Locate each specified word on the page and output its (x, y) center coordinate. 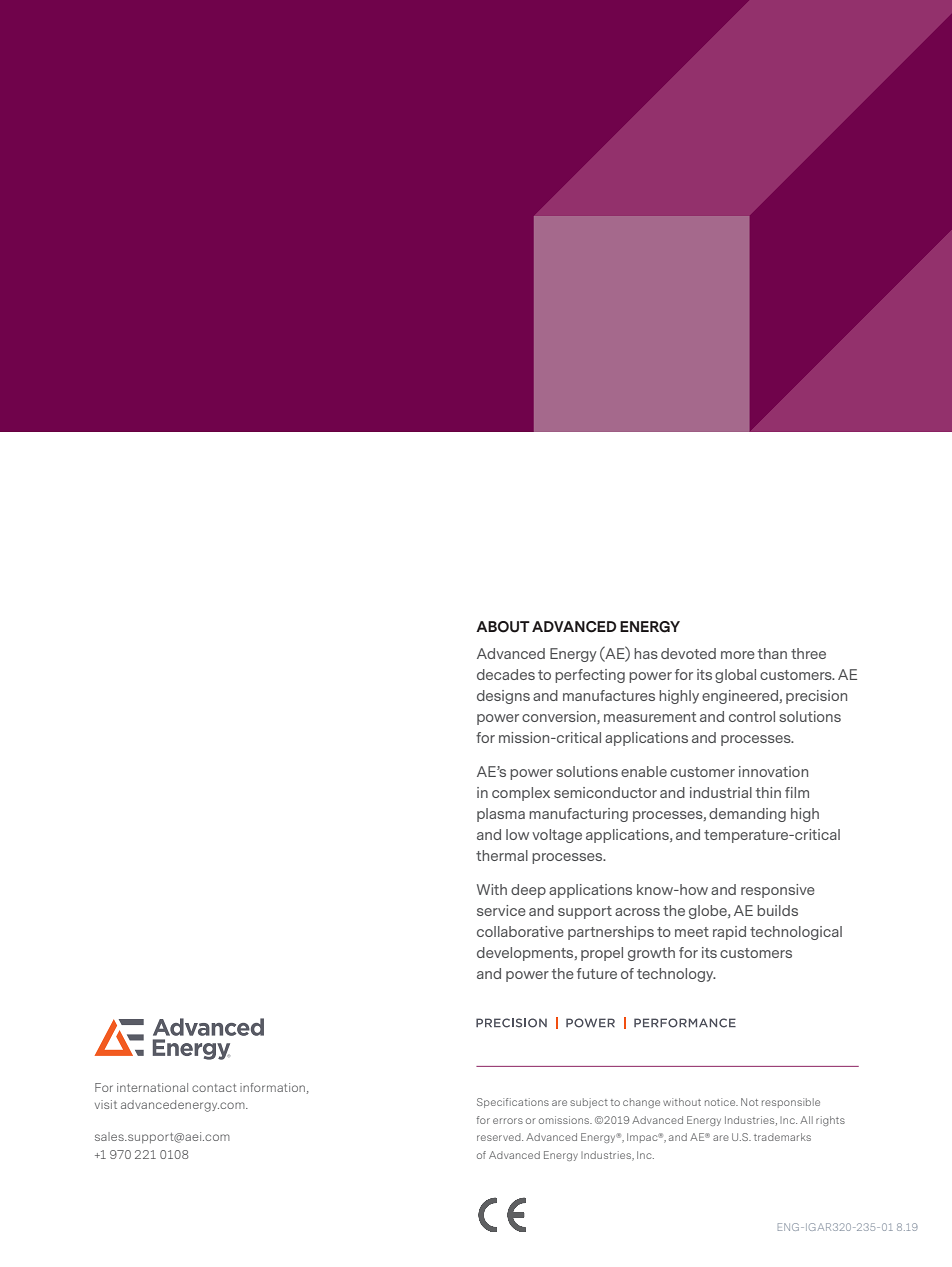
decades (506, 674)
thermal (502, 855)
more (738, 655)
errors (508, 1121)
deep (528, 891)
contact (214, 1088)
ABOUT (503, 627)
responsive (778, 891)
